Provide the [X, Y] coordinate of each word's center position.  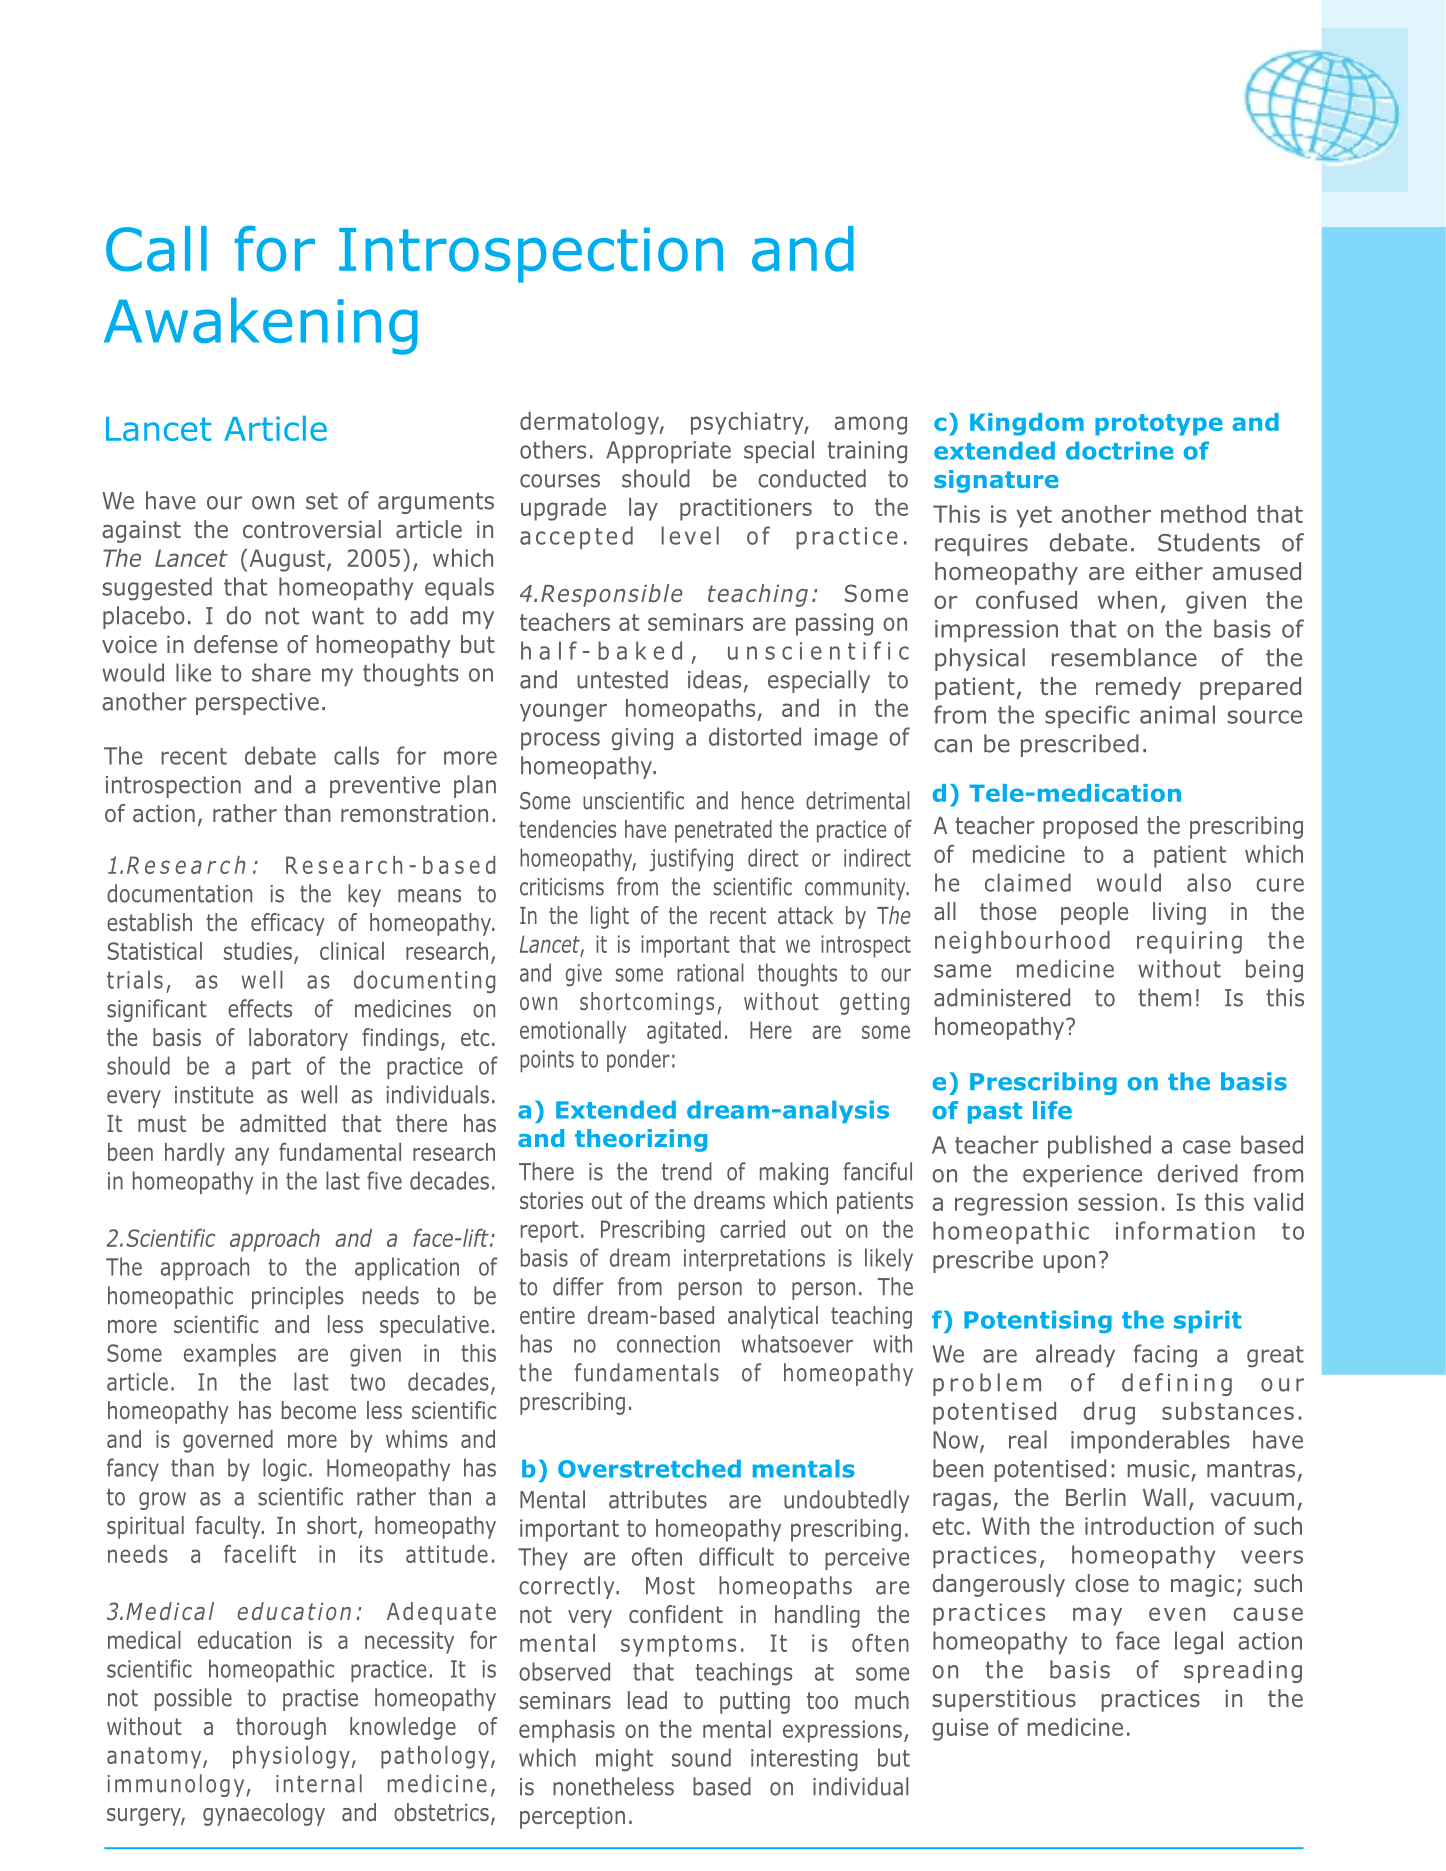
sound [701, 1757]
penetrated [723, 831]
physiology [291, 1757]
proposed [1090, 827]
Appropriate [668, 452]
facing [1165, 1356]
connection [668, 1344]
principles [298, 1297]
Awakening [261, 326]
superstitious [1004, 1700]
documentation [179, 893]
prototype [1159, 425]
